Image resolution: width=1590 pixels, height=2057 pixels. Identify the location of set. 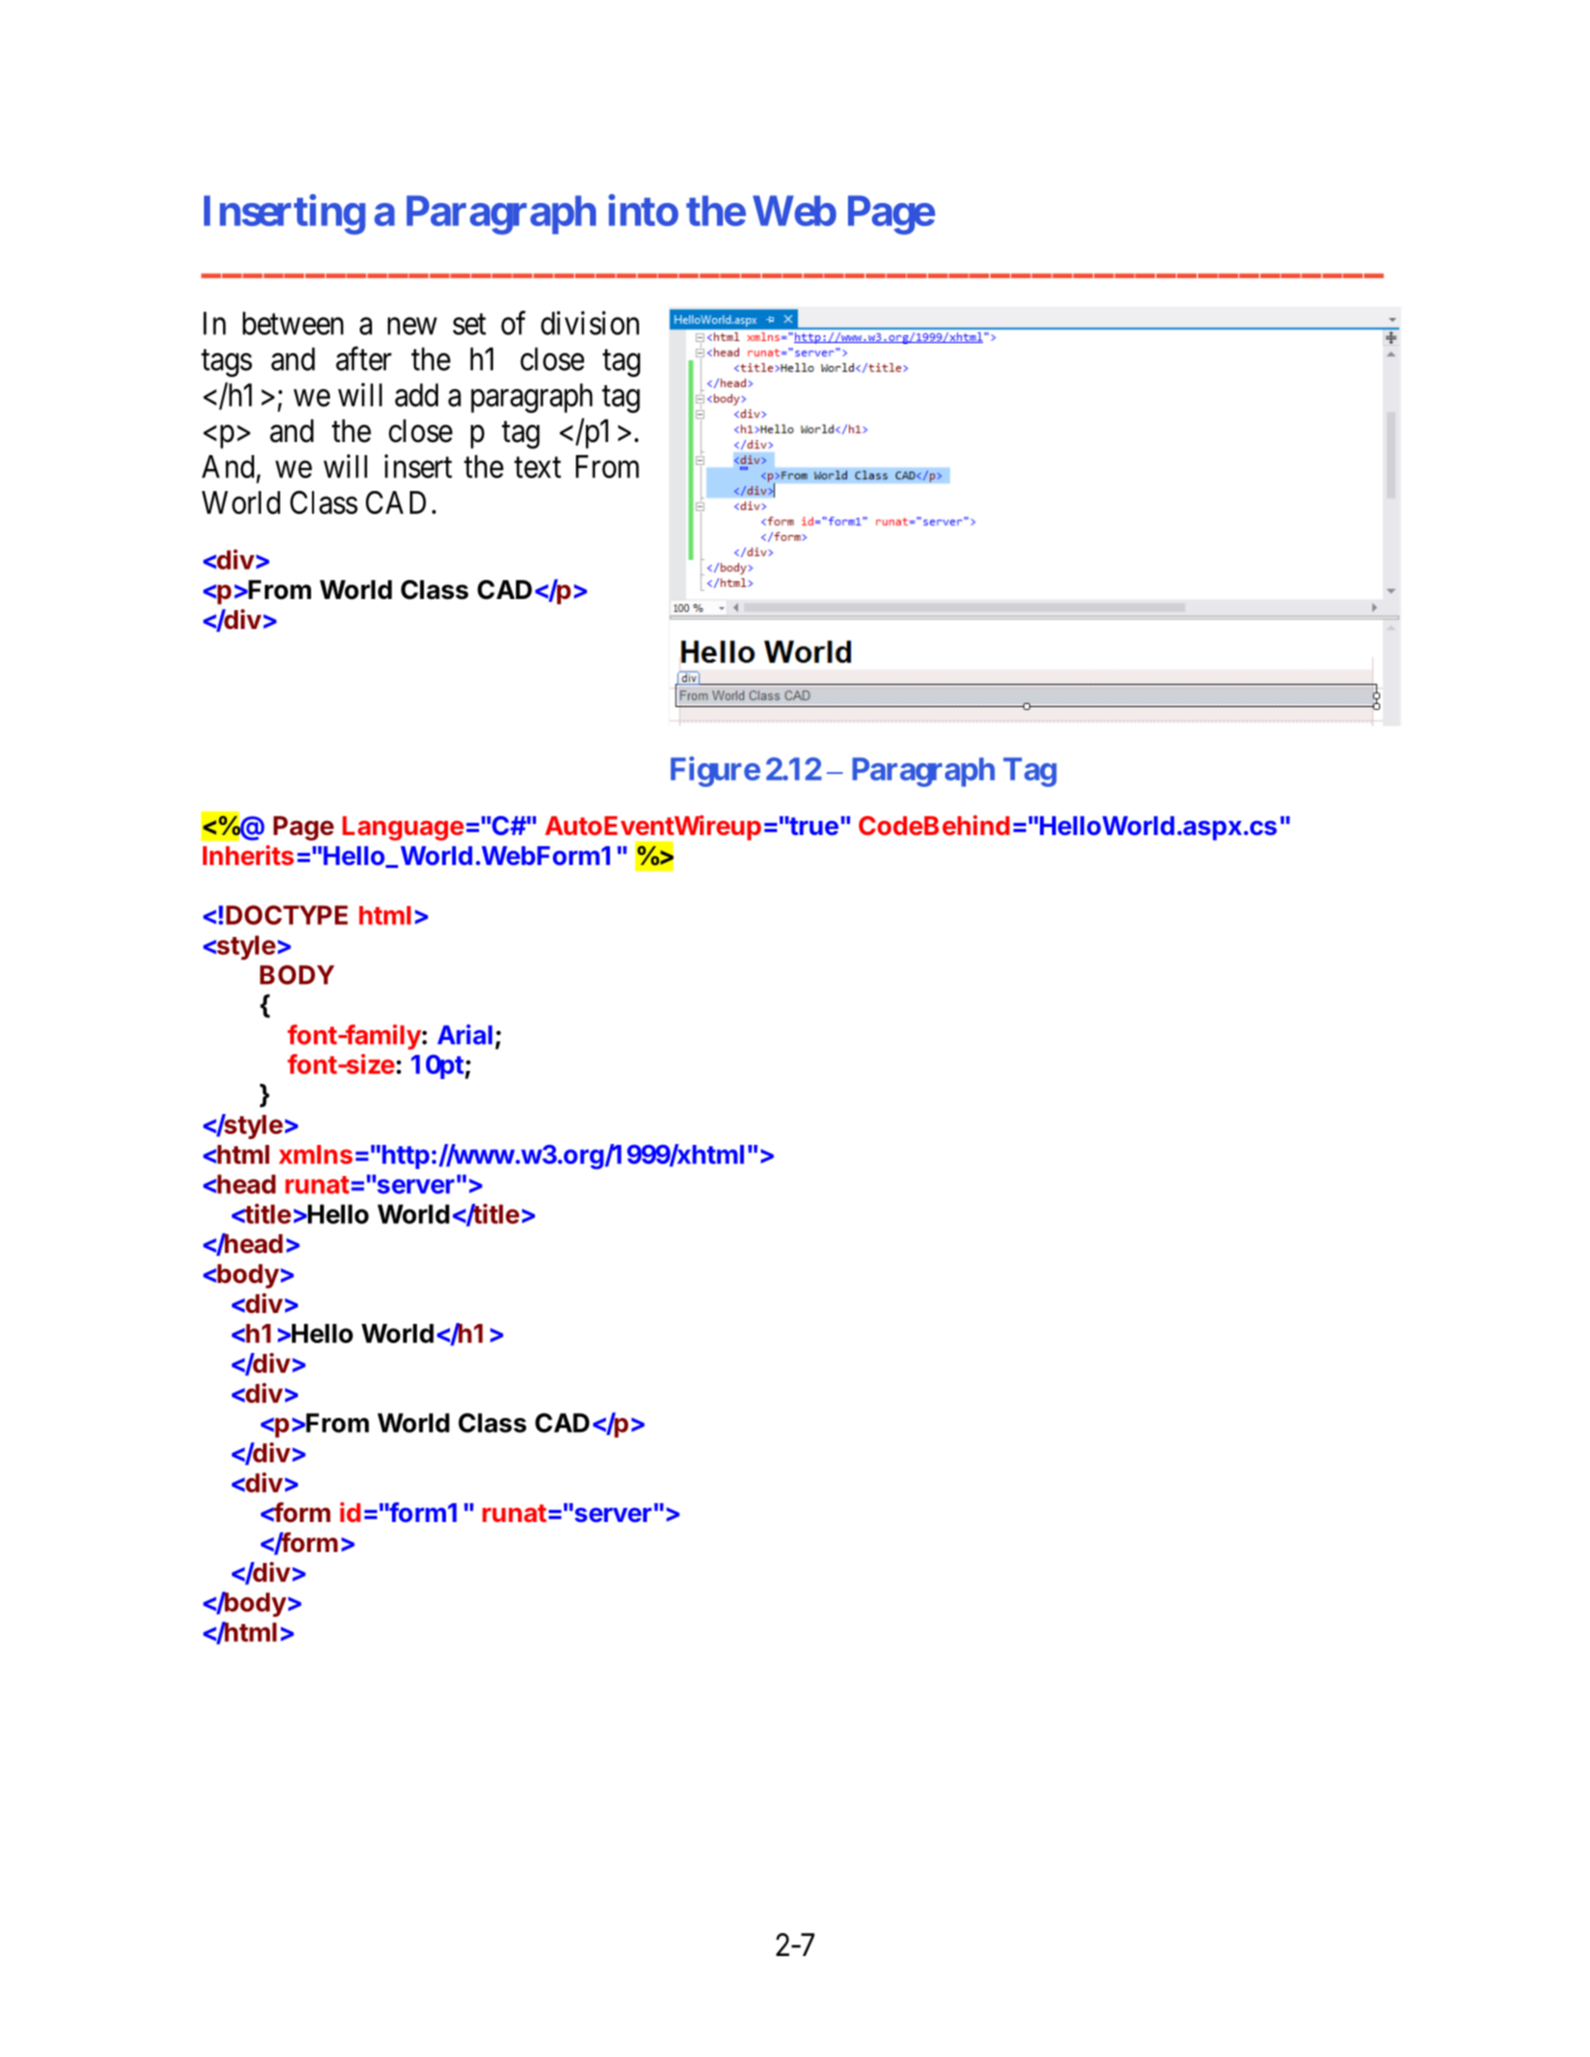
(469, 324).
